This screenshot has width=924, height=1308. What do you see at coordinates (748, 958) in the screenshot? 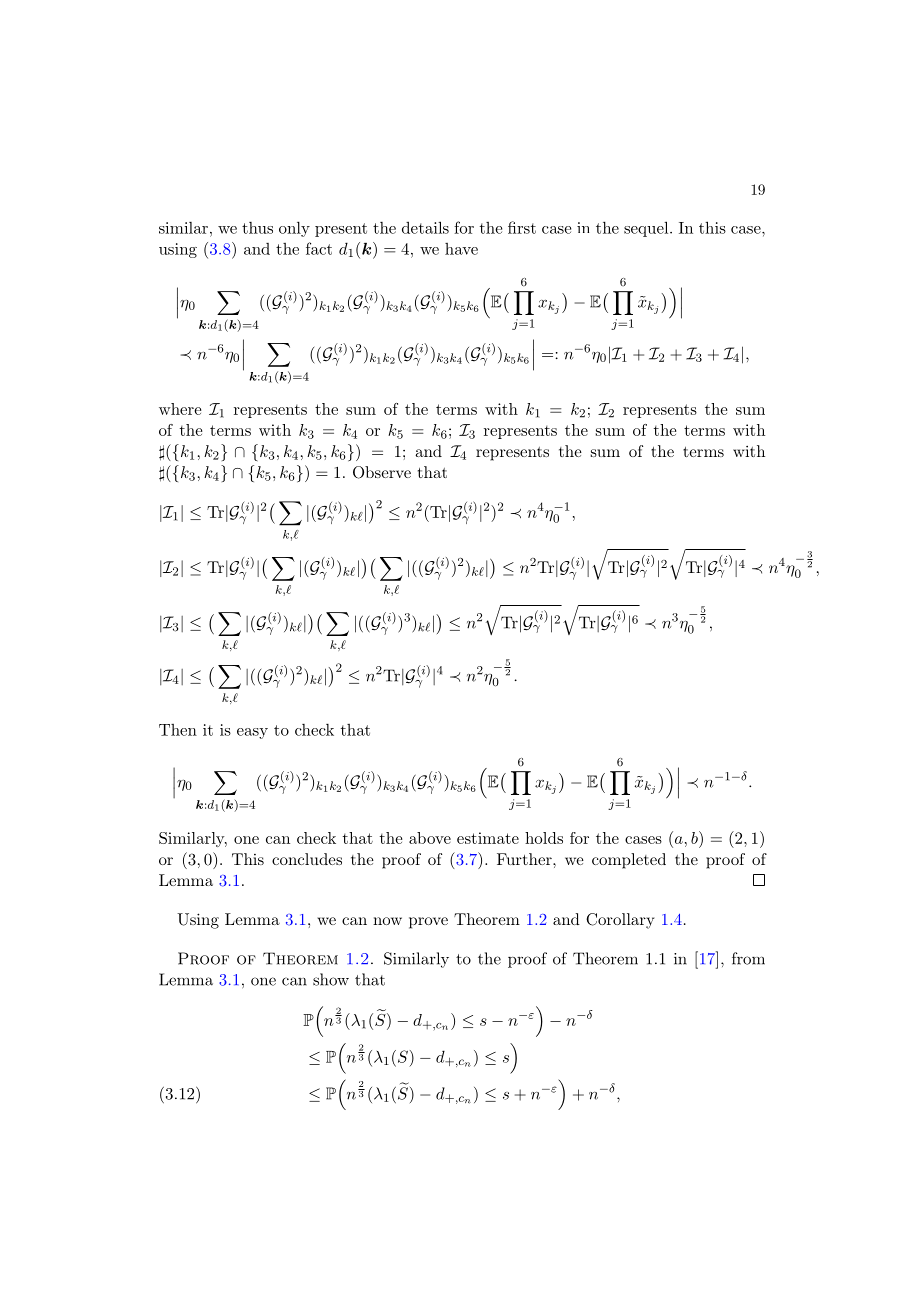
I see `from` at bounding box center [748, 958].
